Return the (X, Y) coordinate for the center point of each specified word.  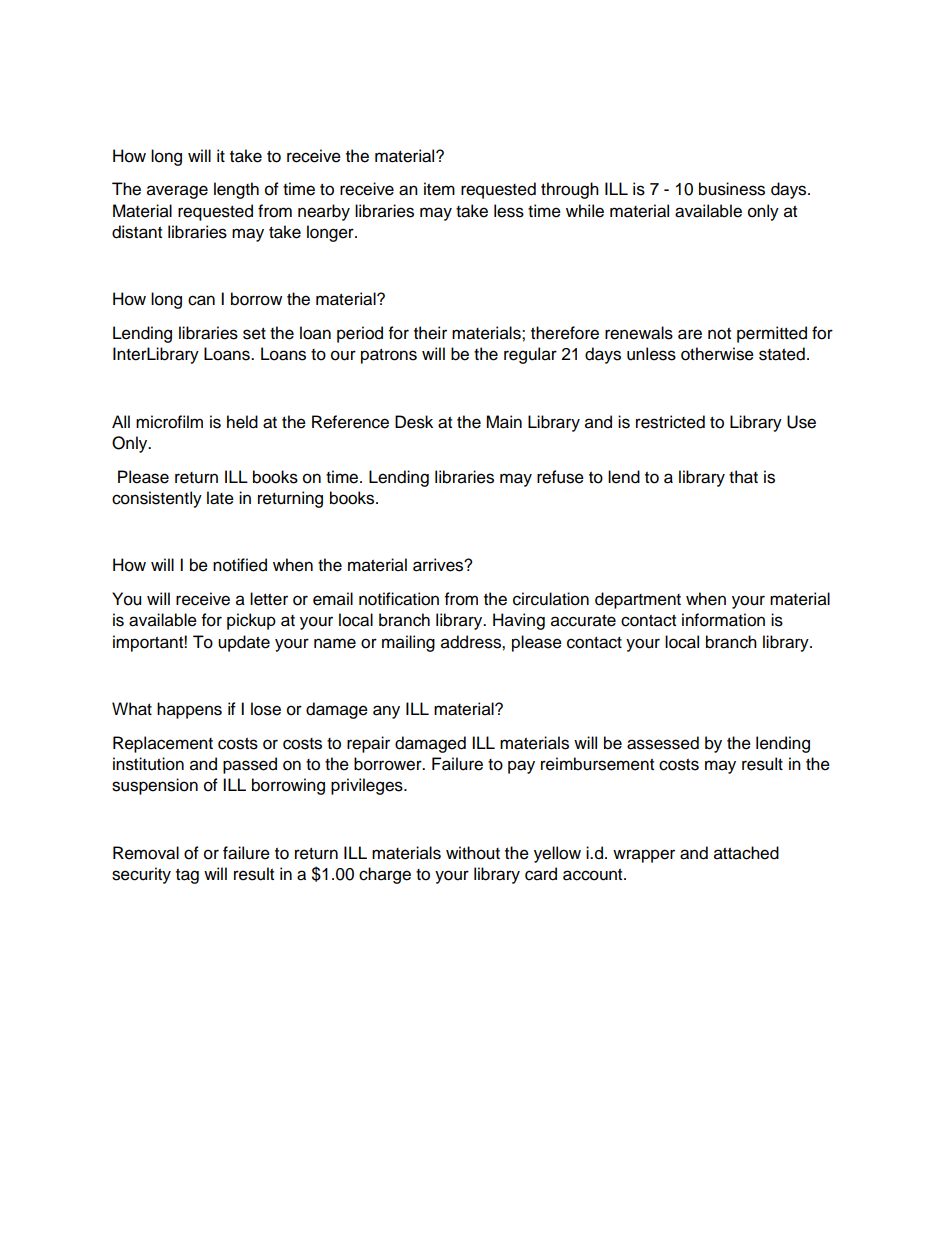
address (472, 642)
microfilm (169, 422)
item (439, 189)
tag (187, 876)
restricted (670, 422)
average (177, 192)
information (723, 620)
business (732, 189)
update (244, 643)
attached (746, 853)
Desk (414, 422)
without (473, 853)
